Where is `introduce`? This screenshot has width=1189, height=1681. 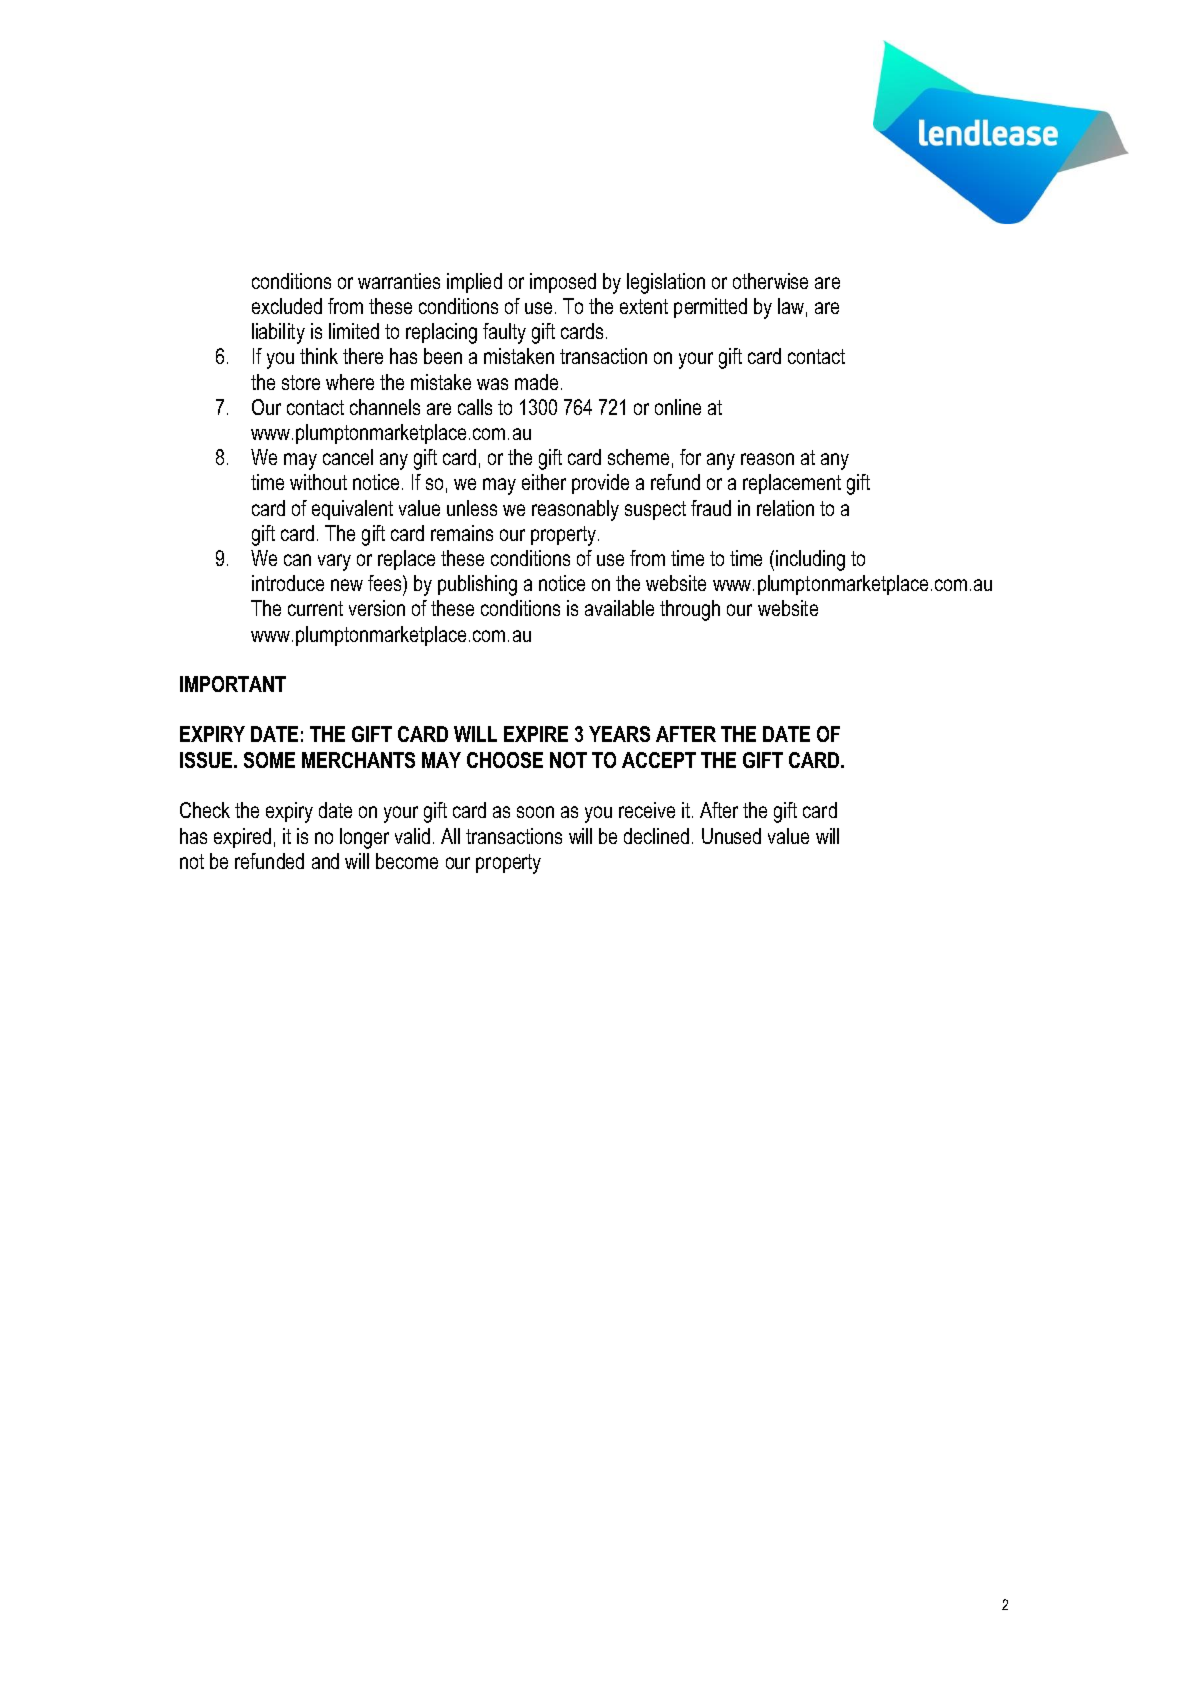
introduce is located at coordinates (288, 583).
